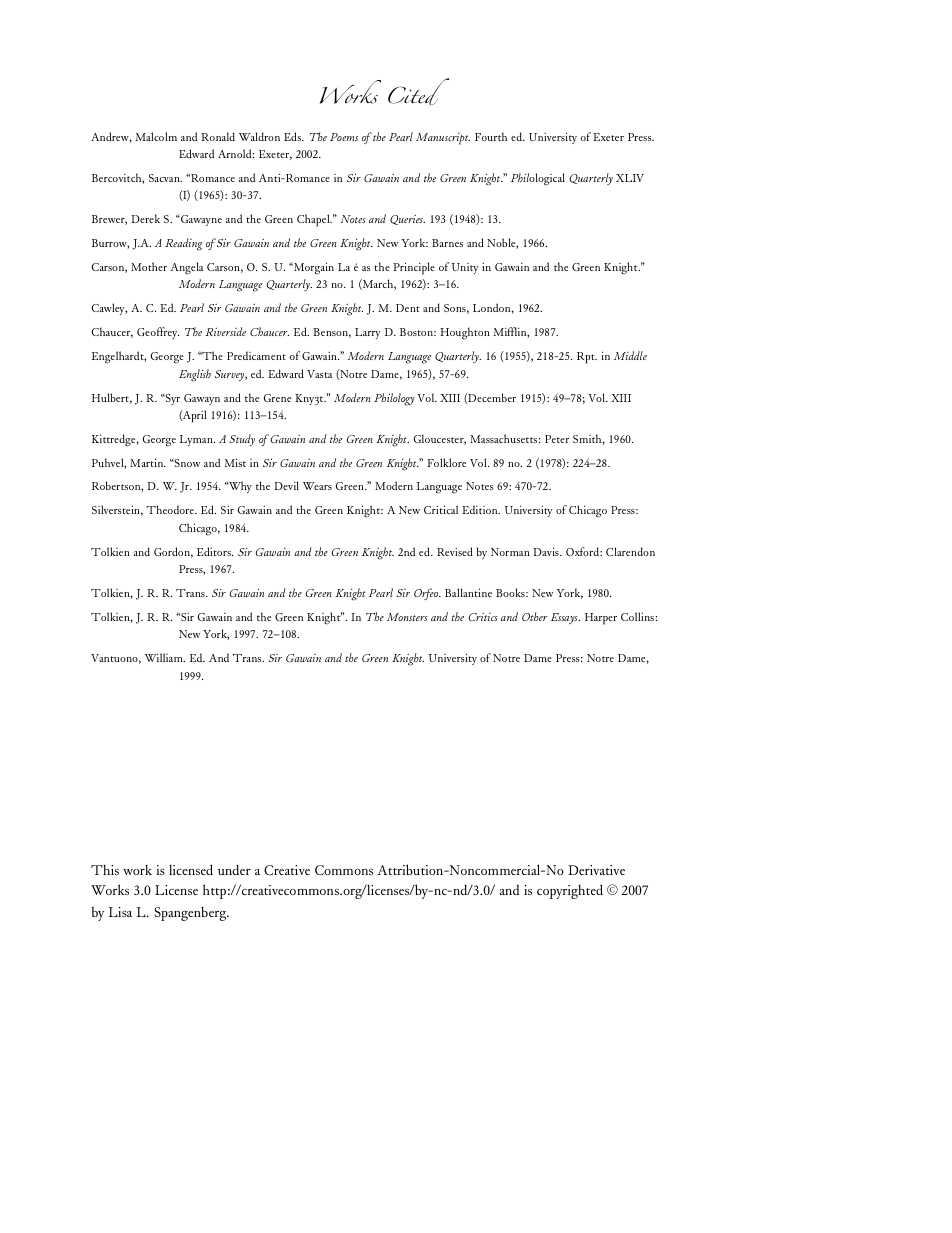 This screenshot has height=1233, width=952. What do you see at coordinates (538, 179) in the screenshot?
I see `Philological` at bounding box center [538, 179].
